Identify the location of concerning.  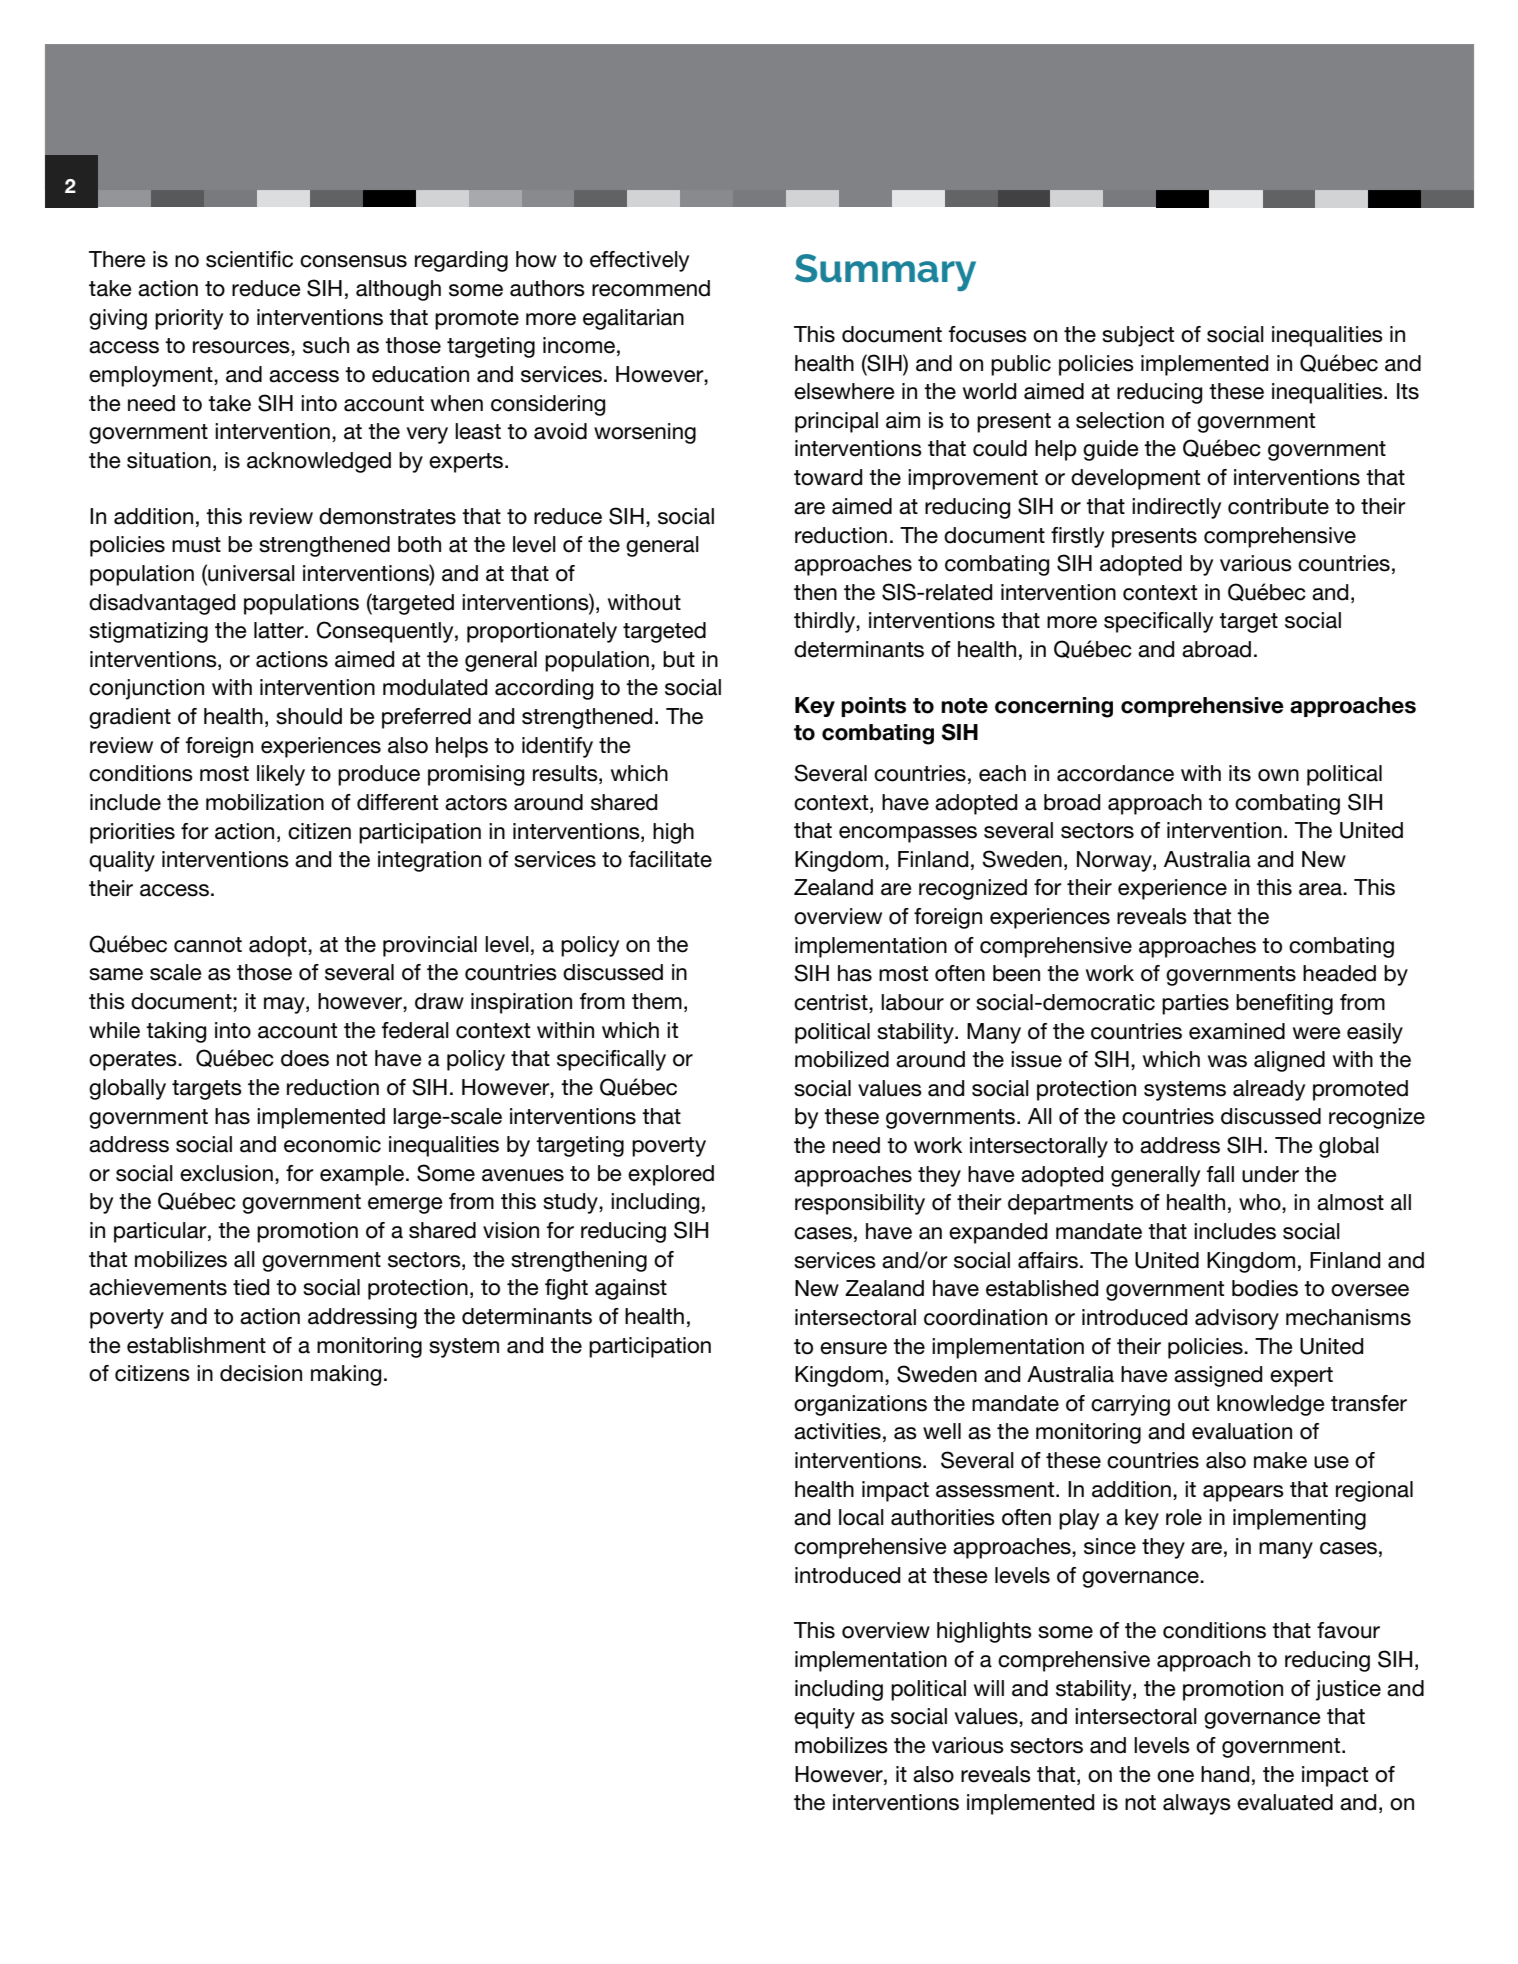
(1054, 707).
